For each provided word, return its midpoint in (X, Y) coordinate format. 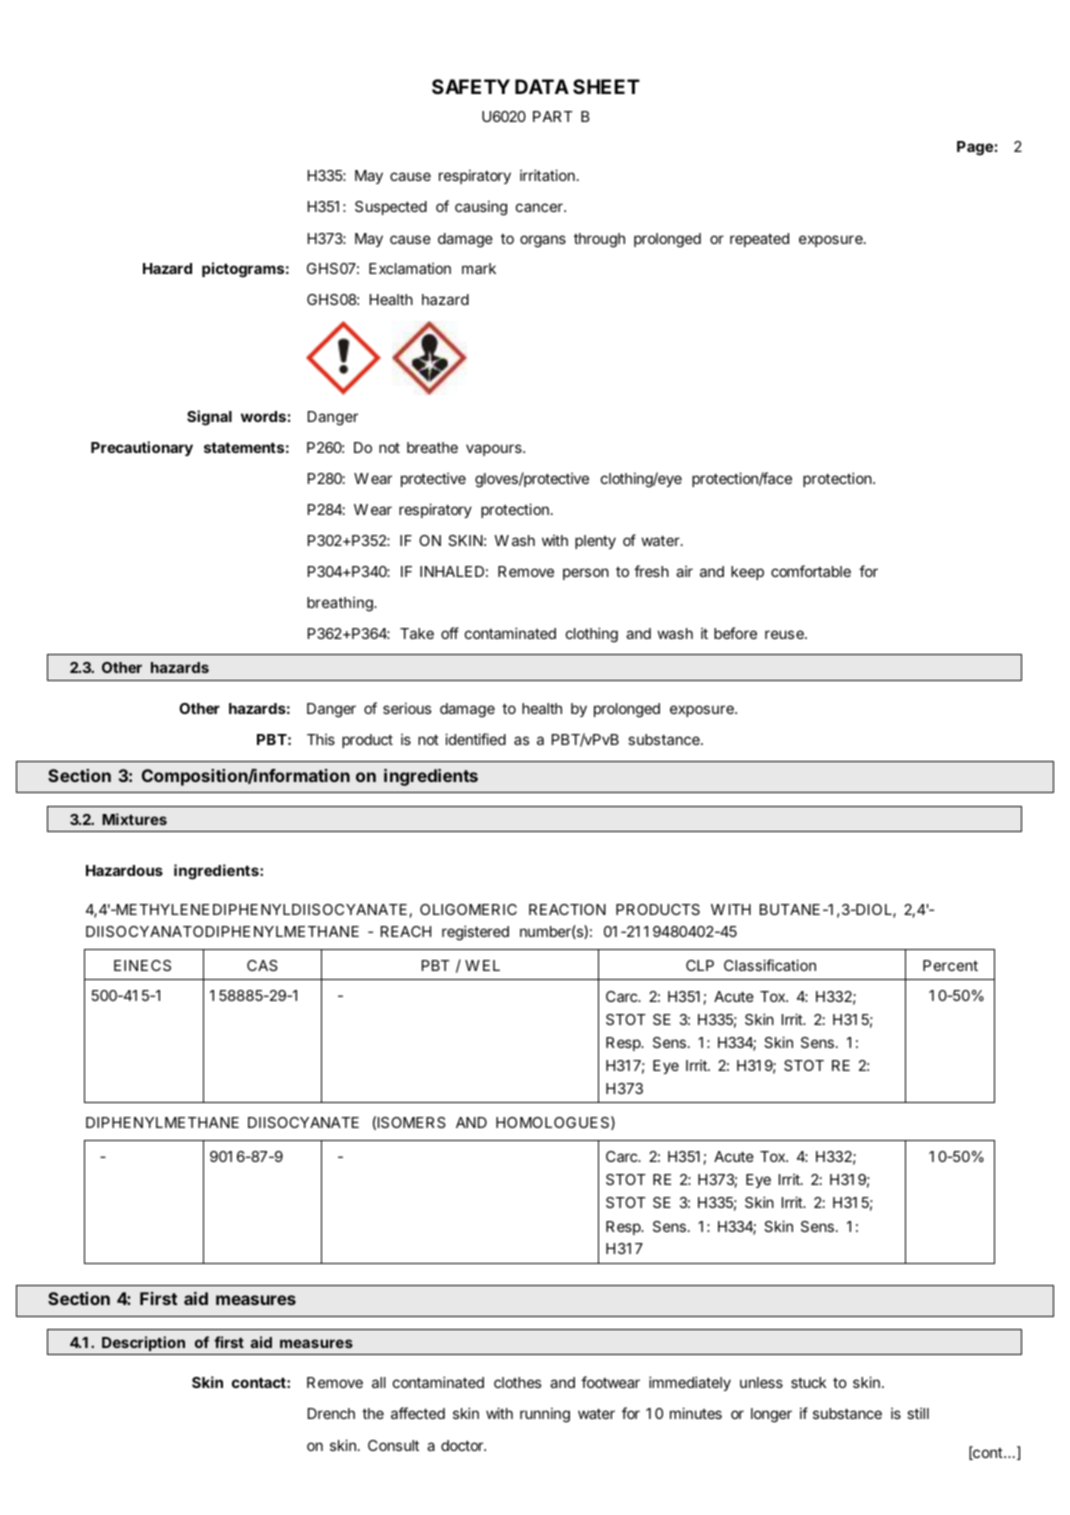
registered (475, 933)
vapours (495, 450)
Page (975, 148)
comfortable (811, 571)
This (321, 739)
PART (553, 116)
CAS (262, 965)
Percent (950, 965)
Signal (209, 418)
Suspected (391, 208)
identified (475, 739)
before (735, 633)
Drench (331, 1413)
